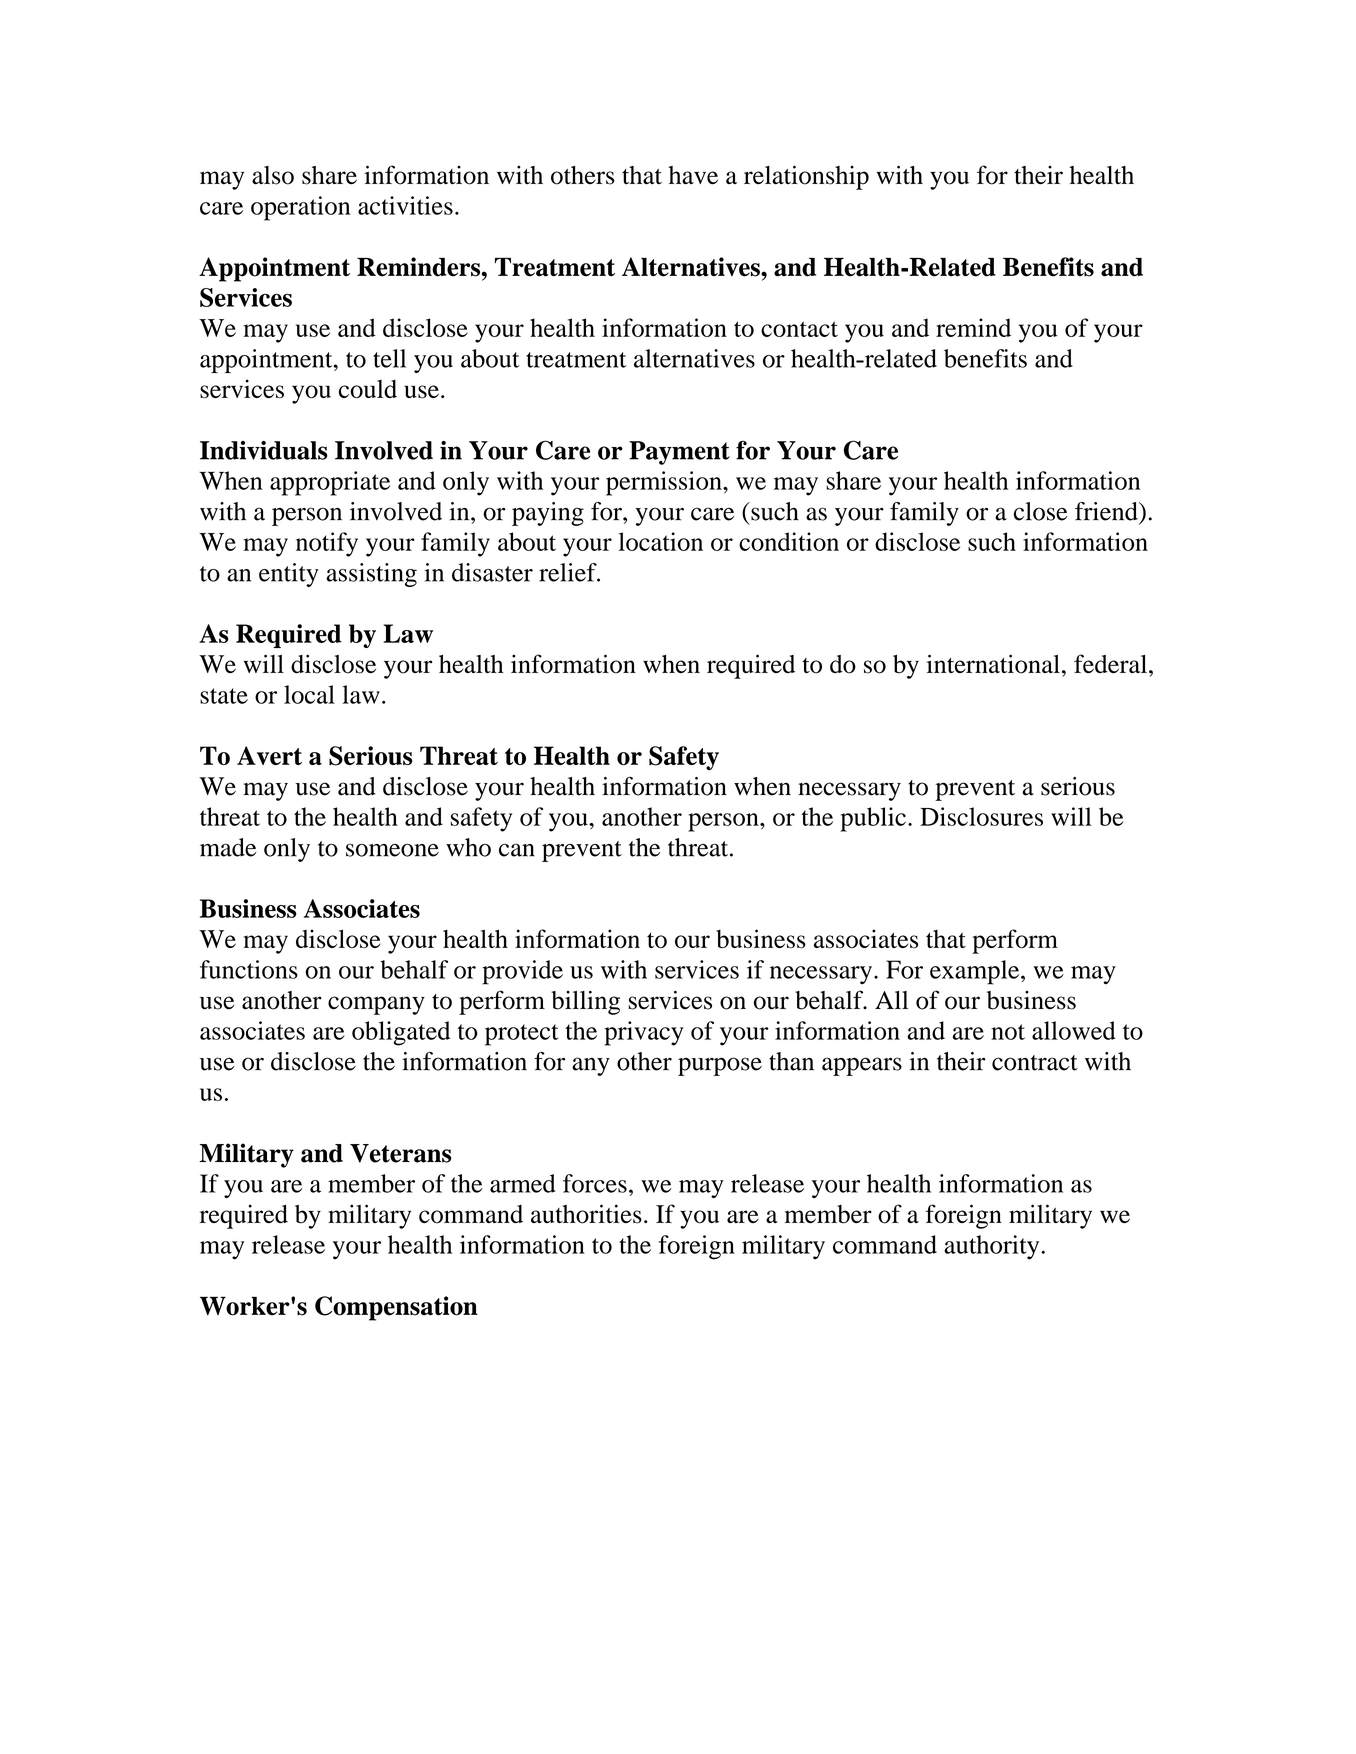  Describe the element at coordinates (517, 850) in the page. I see `can` at that location.
